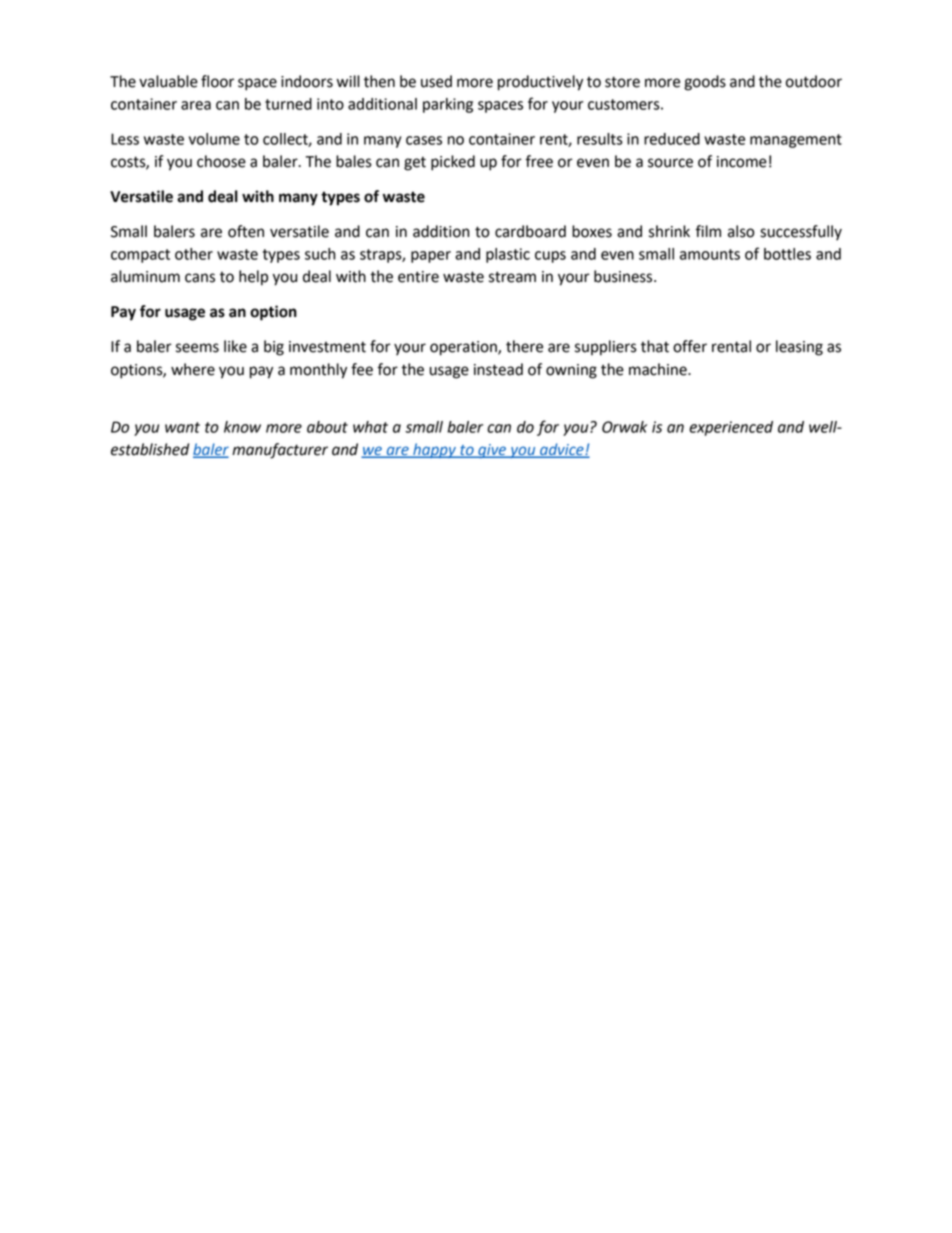  I want to click on floor, so click(217, 81).
